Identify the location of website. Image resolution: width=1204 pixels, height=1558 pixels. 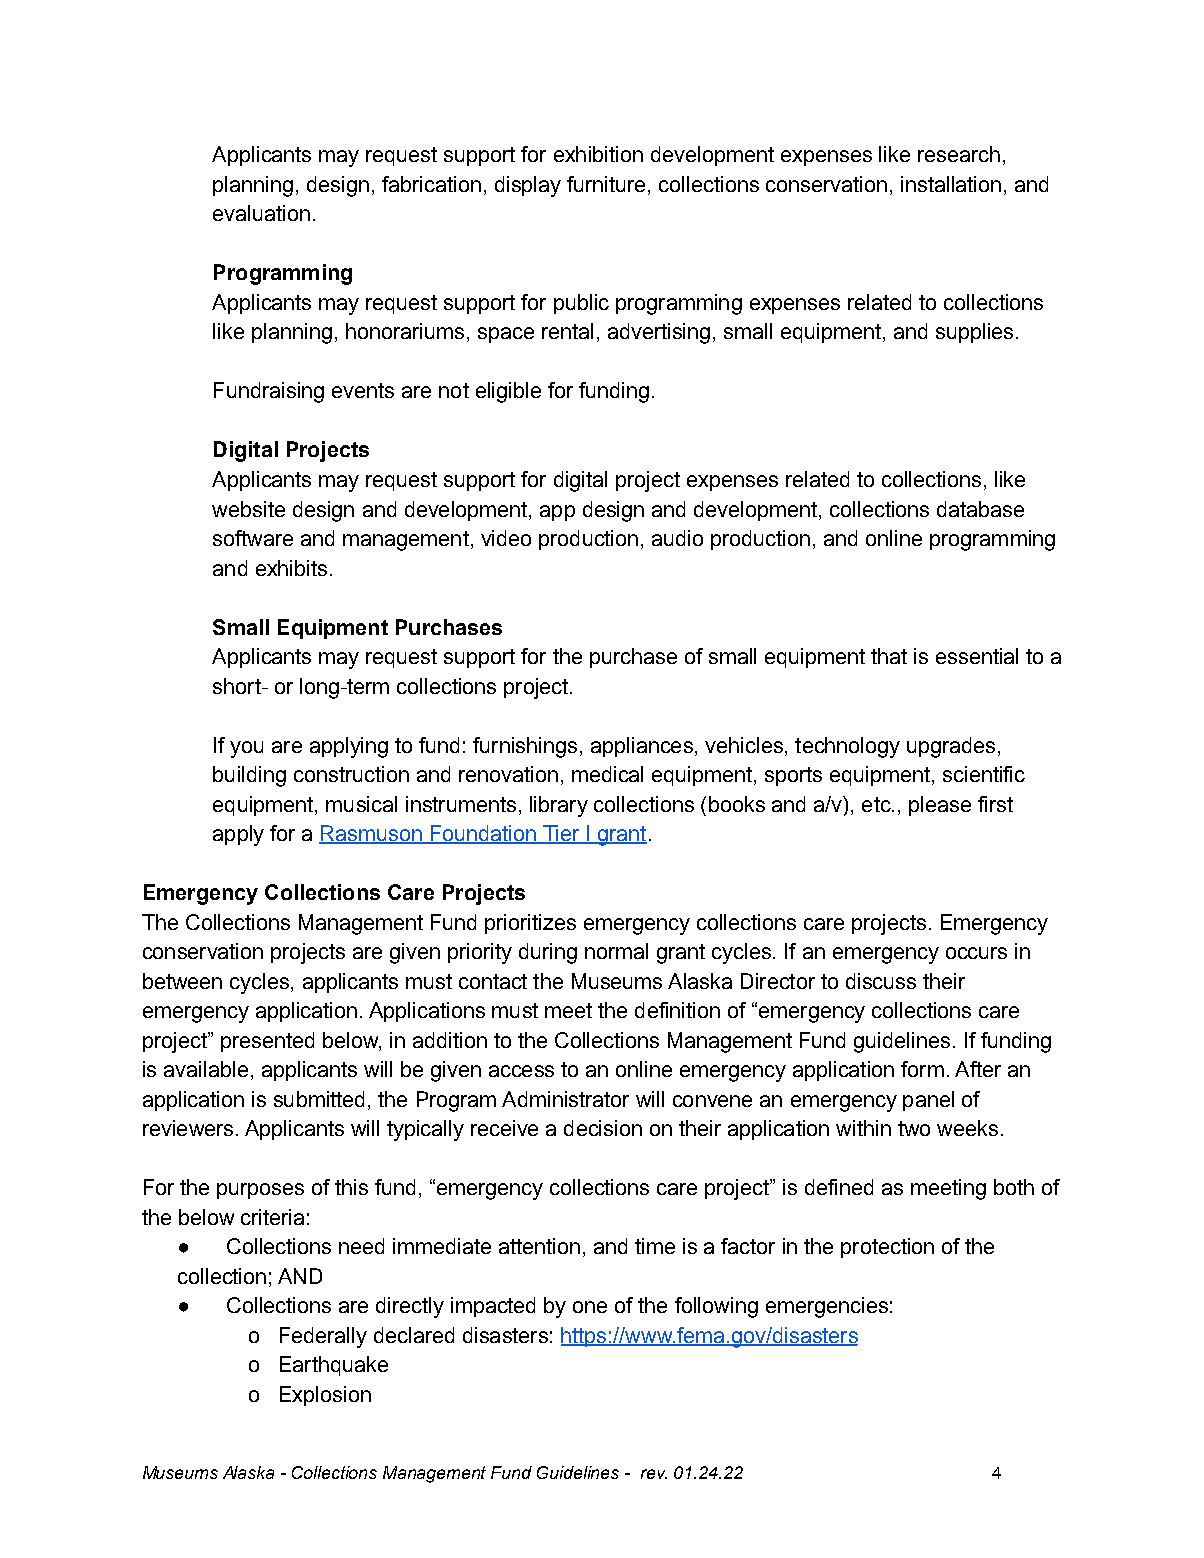
(248, 509).
